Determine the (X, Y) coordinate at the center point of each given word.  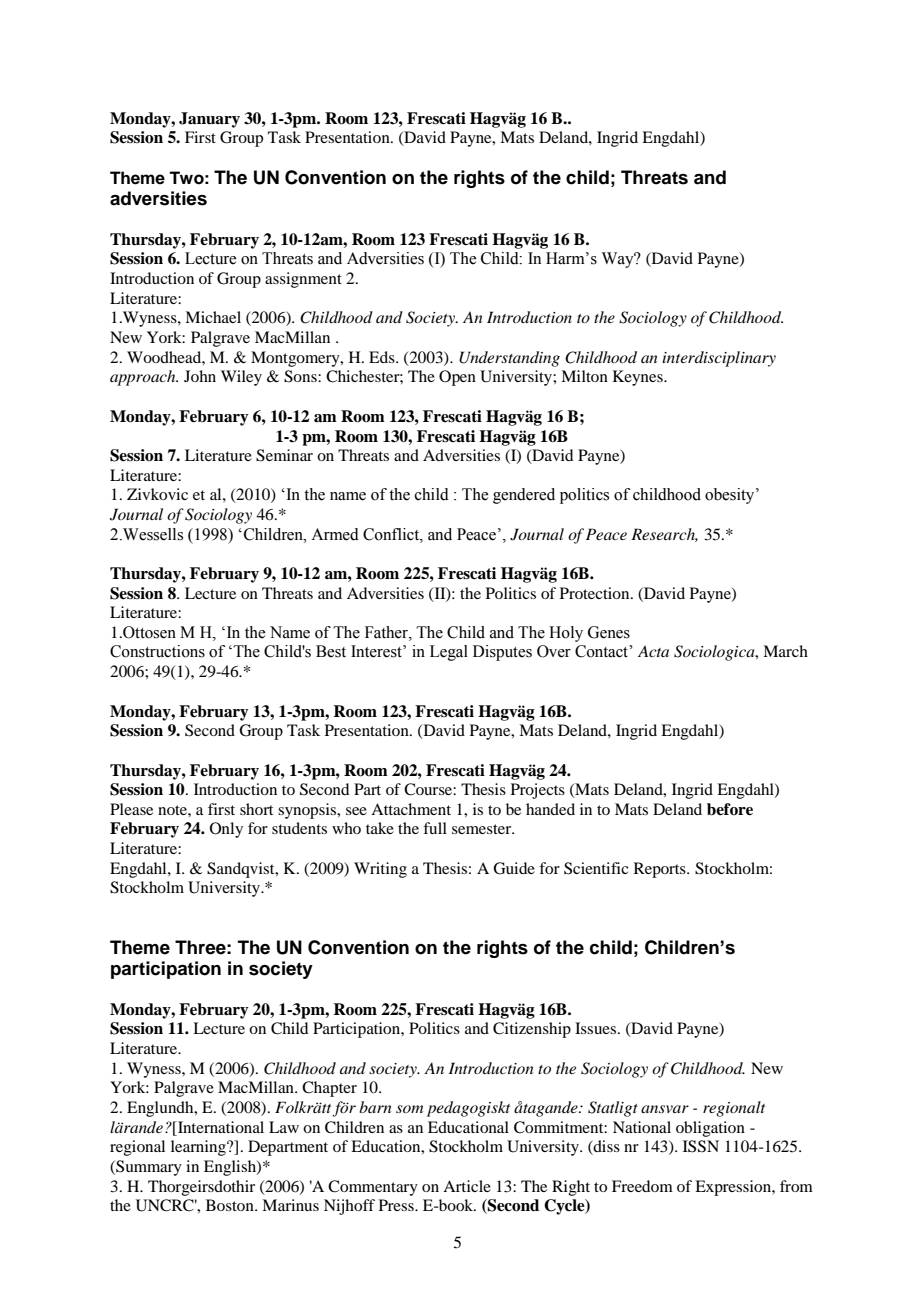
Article (467, 1186)
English (231, 1168)
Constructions (157, 651)
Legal (449, 653)
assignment (303, 280)
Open (457, 378)
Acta (653, 651)
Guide (514, 868)
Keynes (639, 378)
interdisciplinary (719, 359)
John (200, 376)
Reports (661, 870)
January (209, 120)
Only (226, 830)
